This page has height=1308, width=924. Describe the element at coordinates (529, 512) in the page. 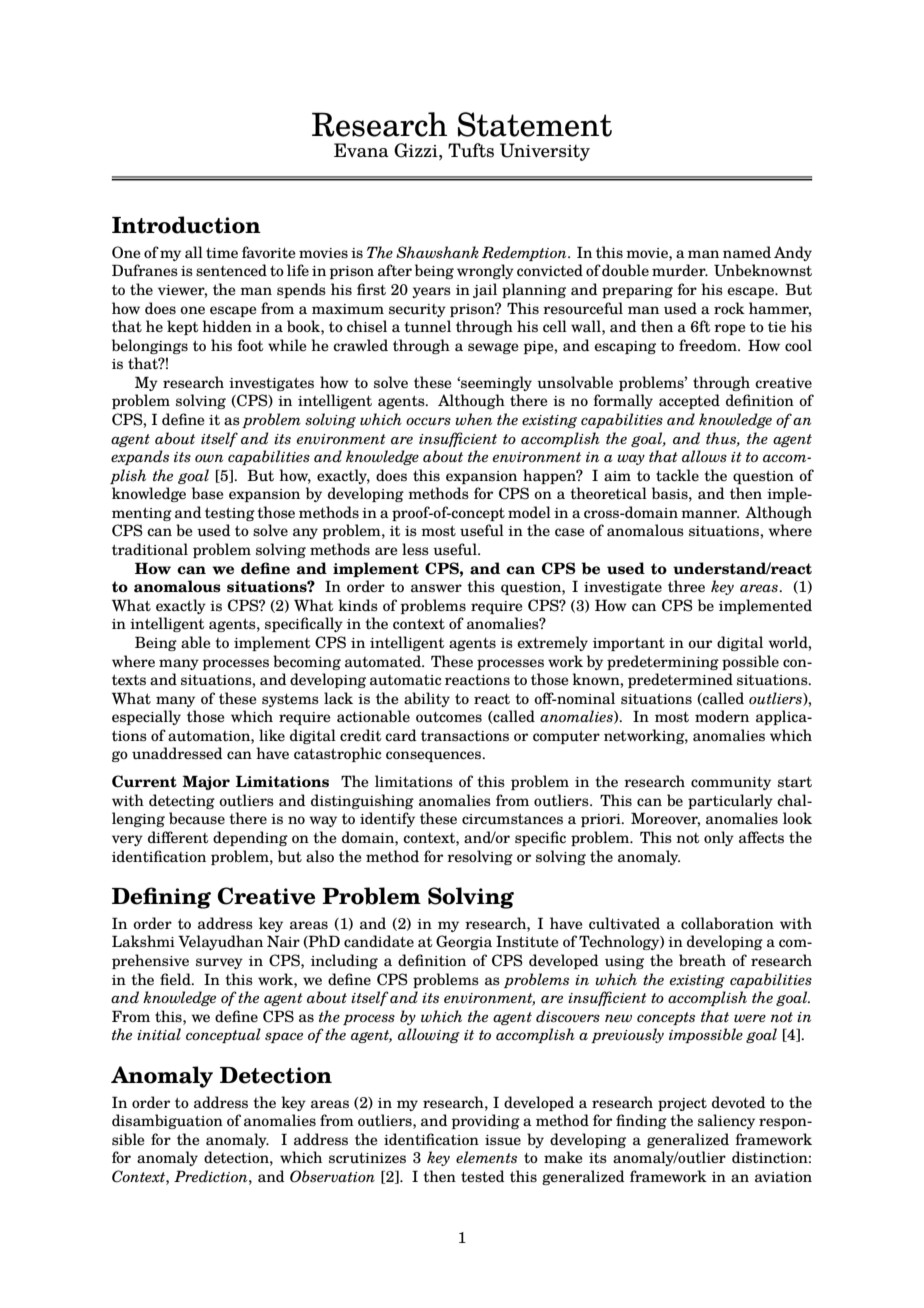

I see `model` at that location.
